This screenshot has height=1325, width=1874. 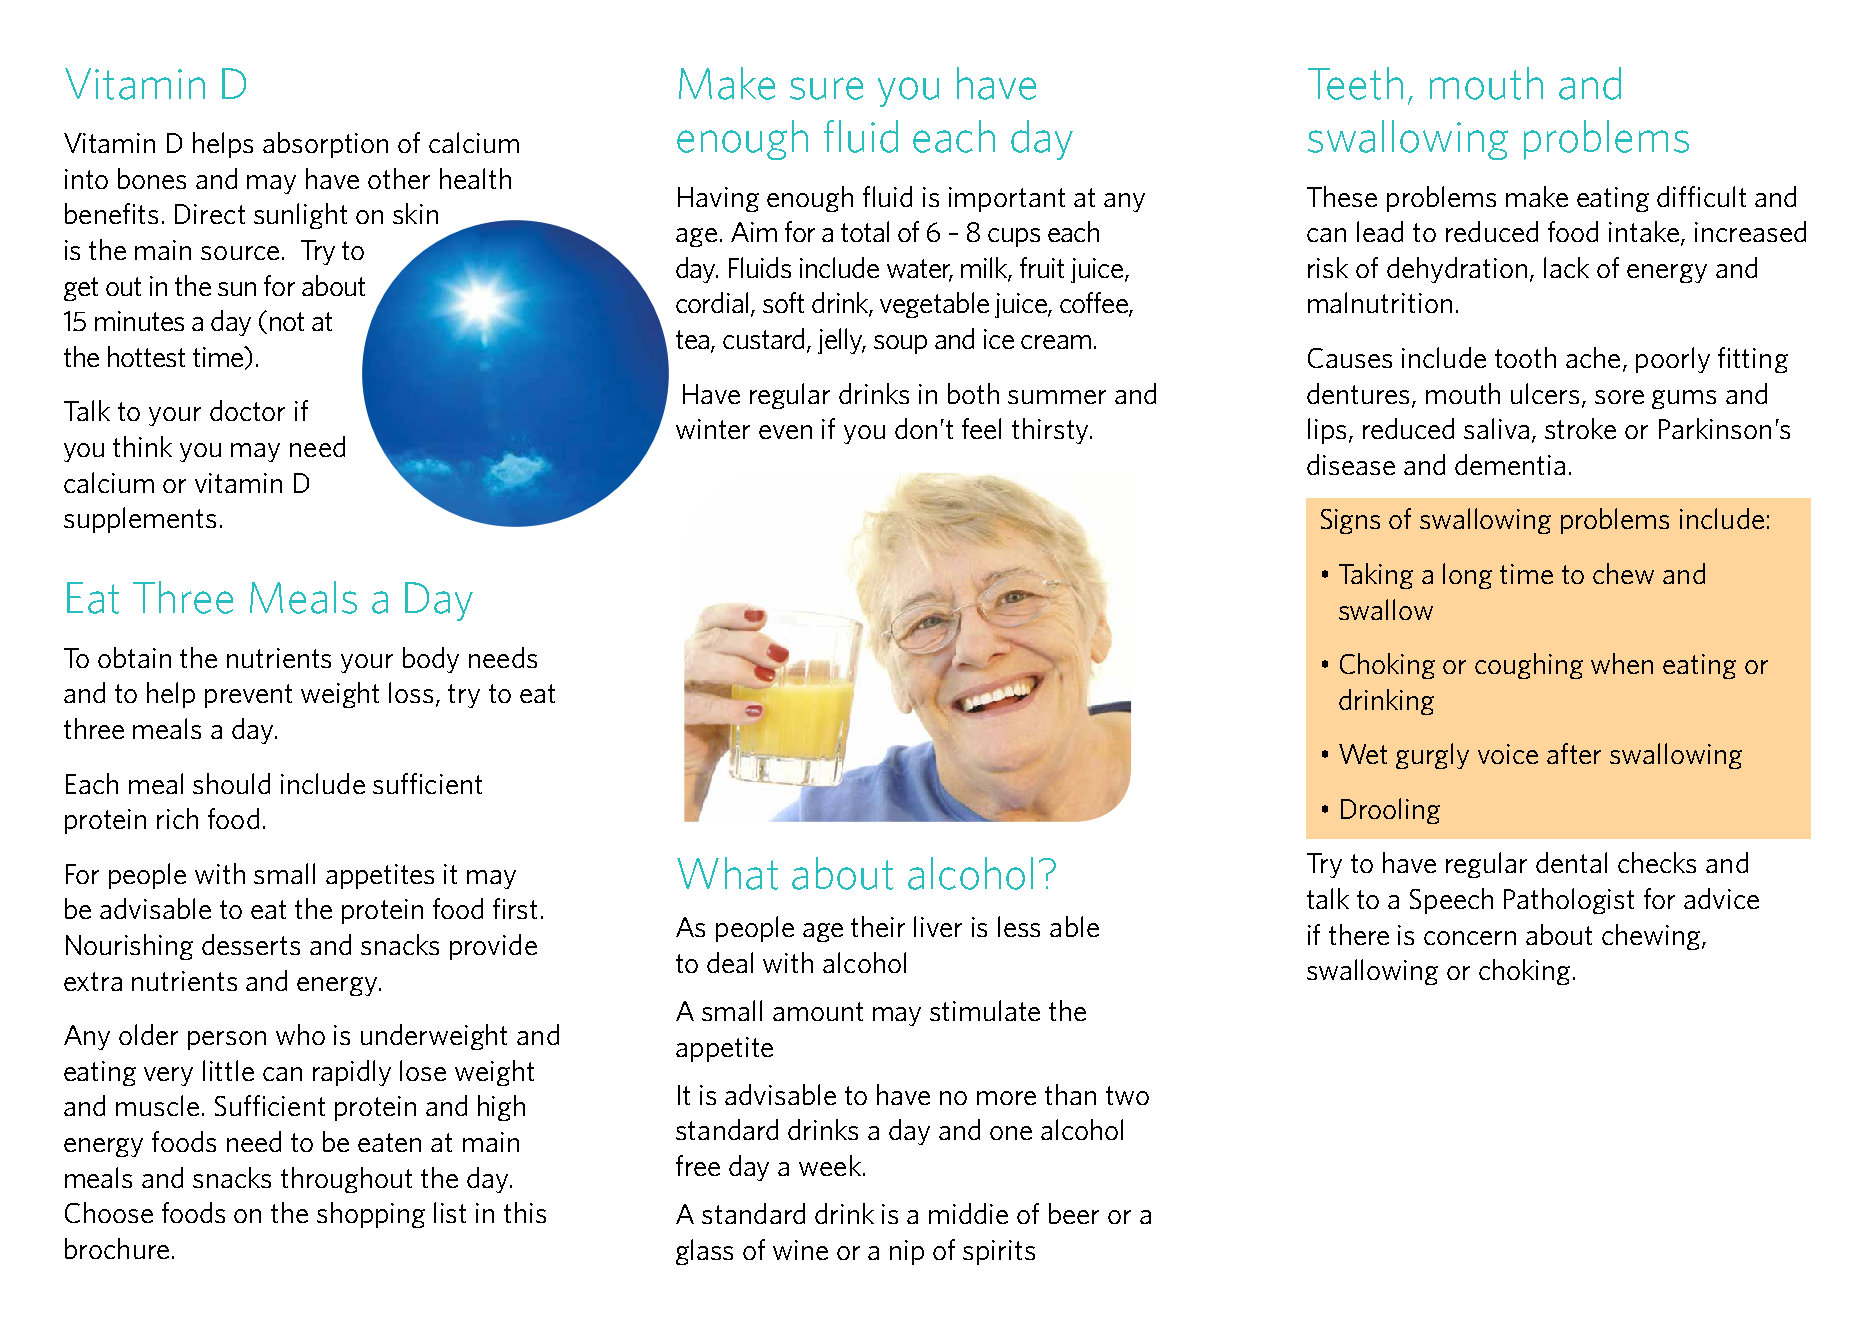 What do you see at coordinates (826, 88) in the screenshot?
I see `sure` at bounding box center [826, 88].
